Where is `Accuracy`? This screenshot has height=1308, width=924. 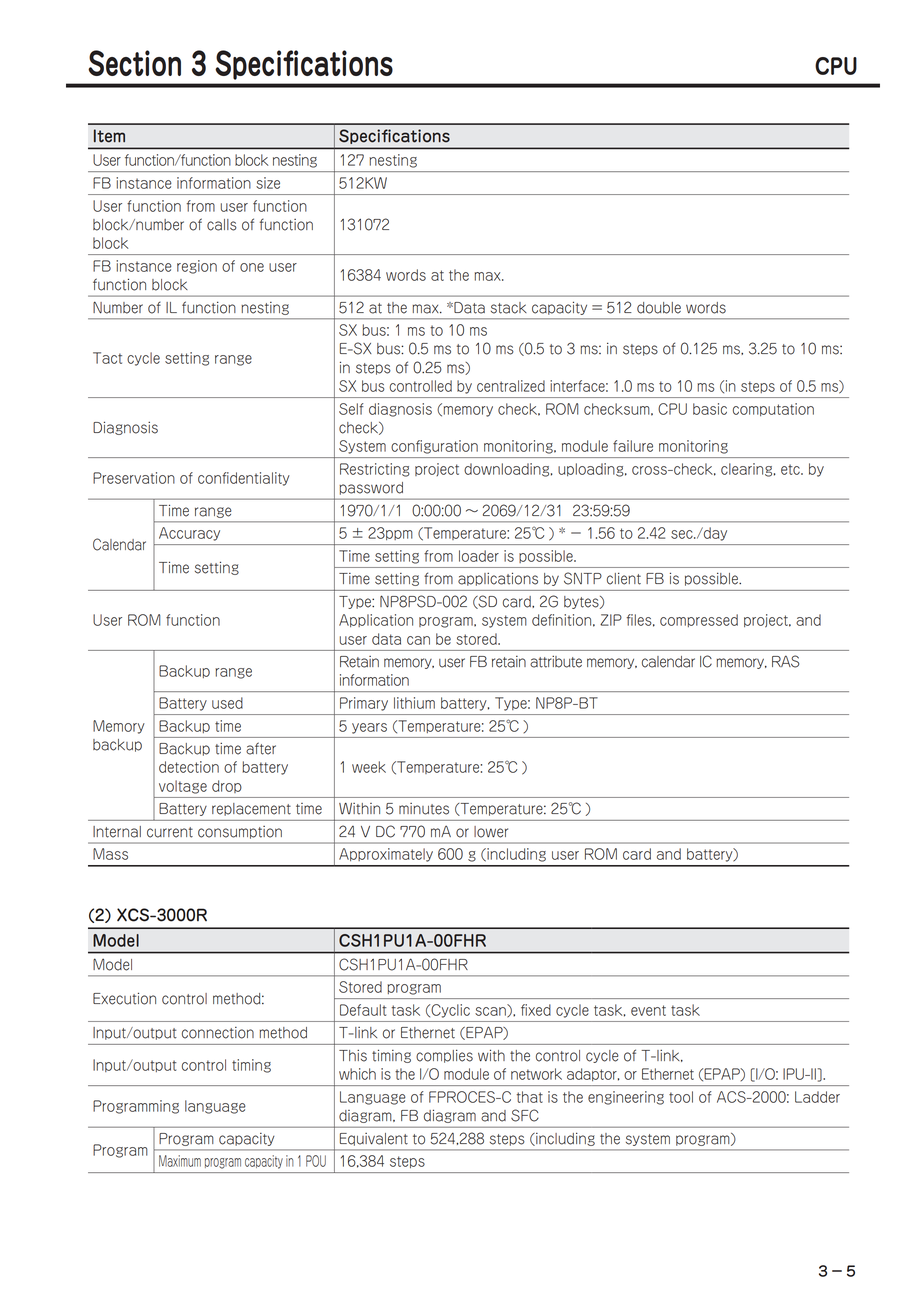
Accuracy is located at coordinates (189, 534).
